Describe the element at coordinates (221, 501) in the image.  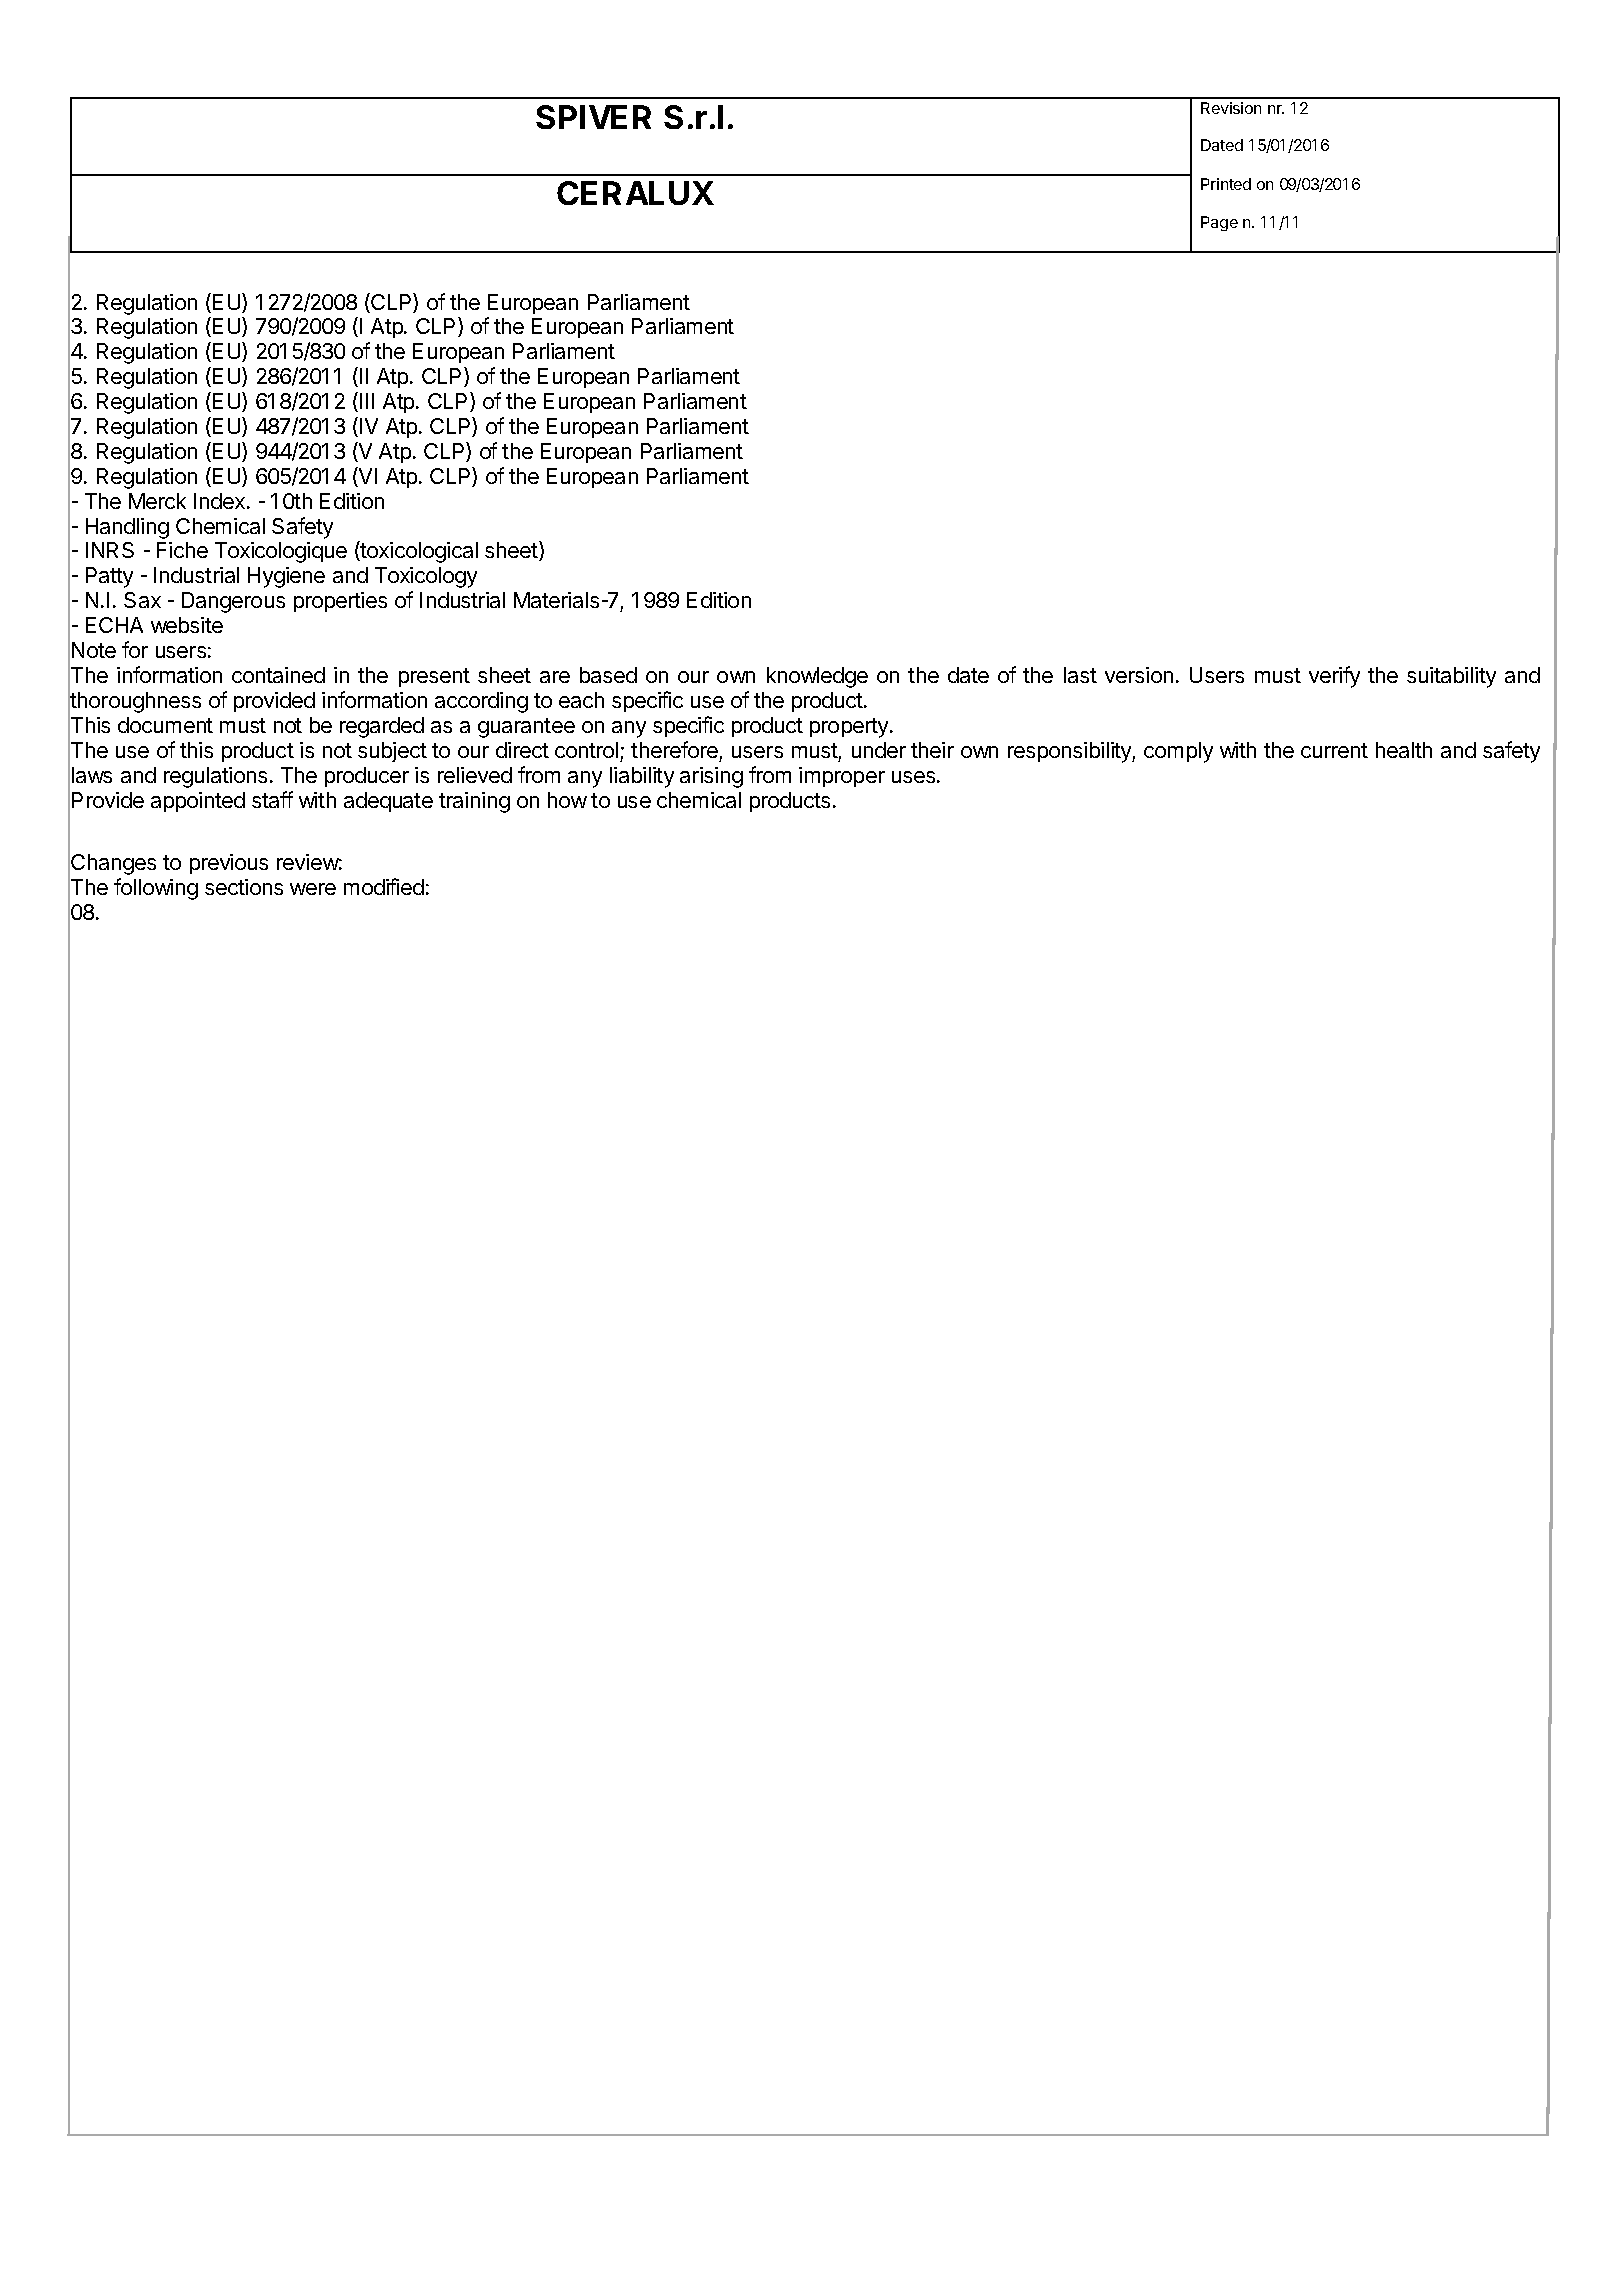
I see `Index` at that location.
